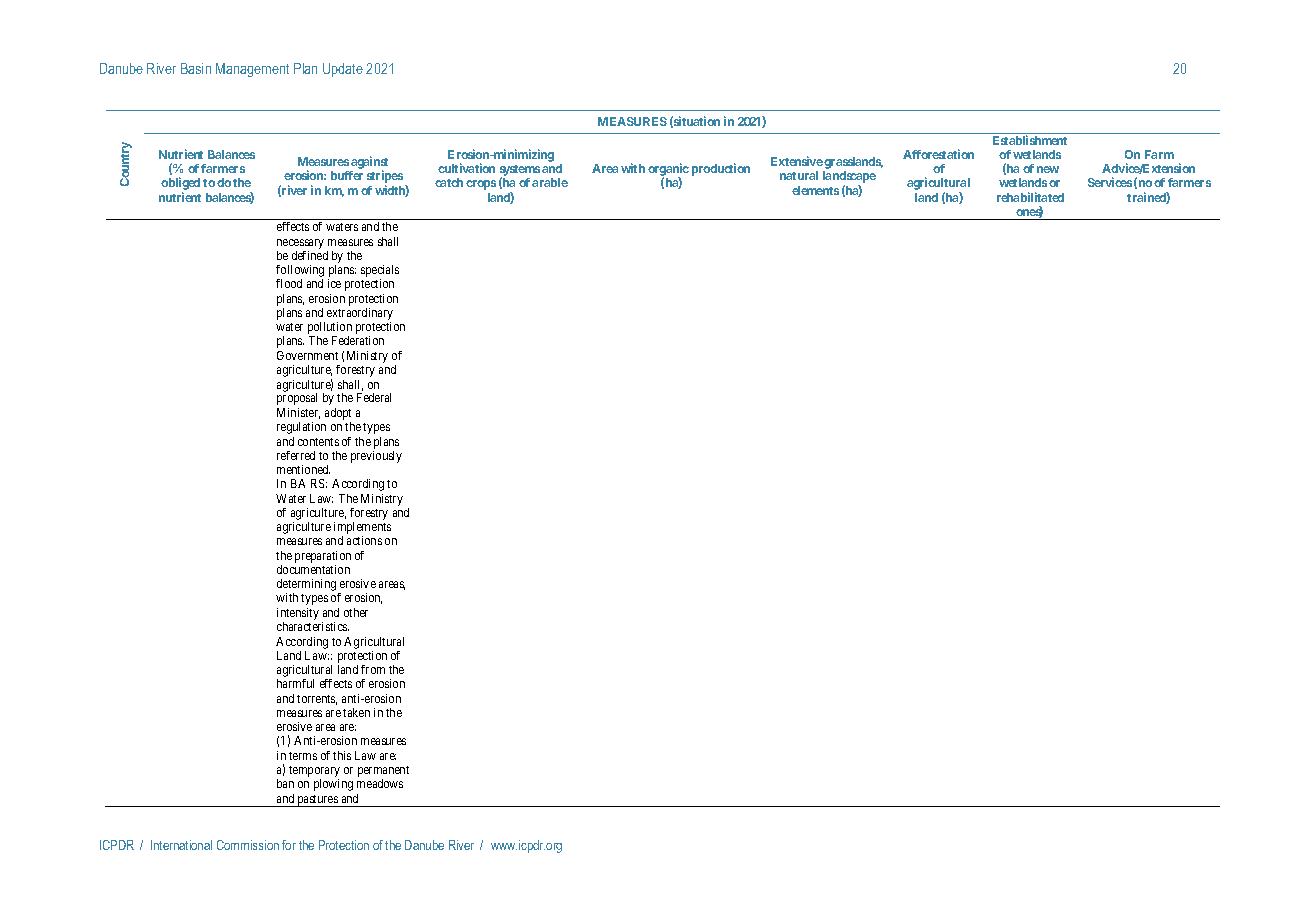  Describe the element at coordinates (668, 171) in the screenshot. I see `organic` at that location.
